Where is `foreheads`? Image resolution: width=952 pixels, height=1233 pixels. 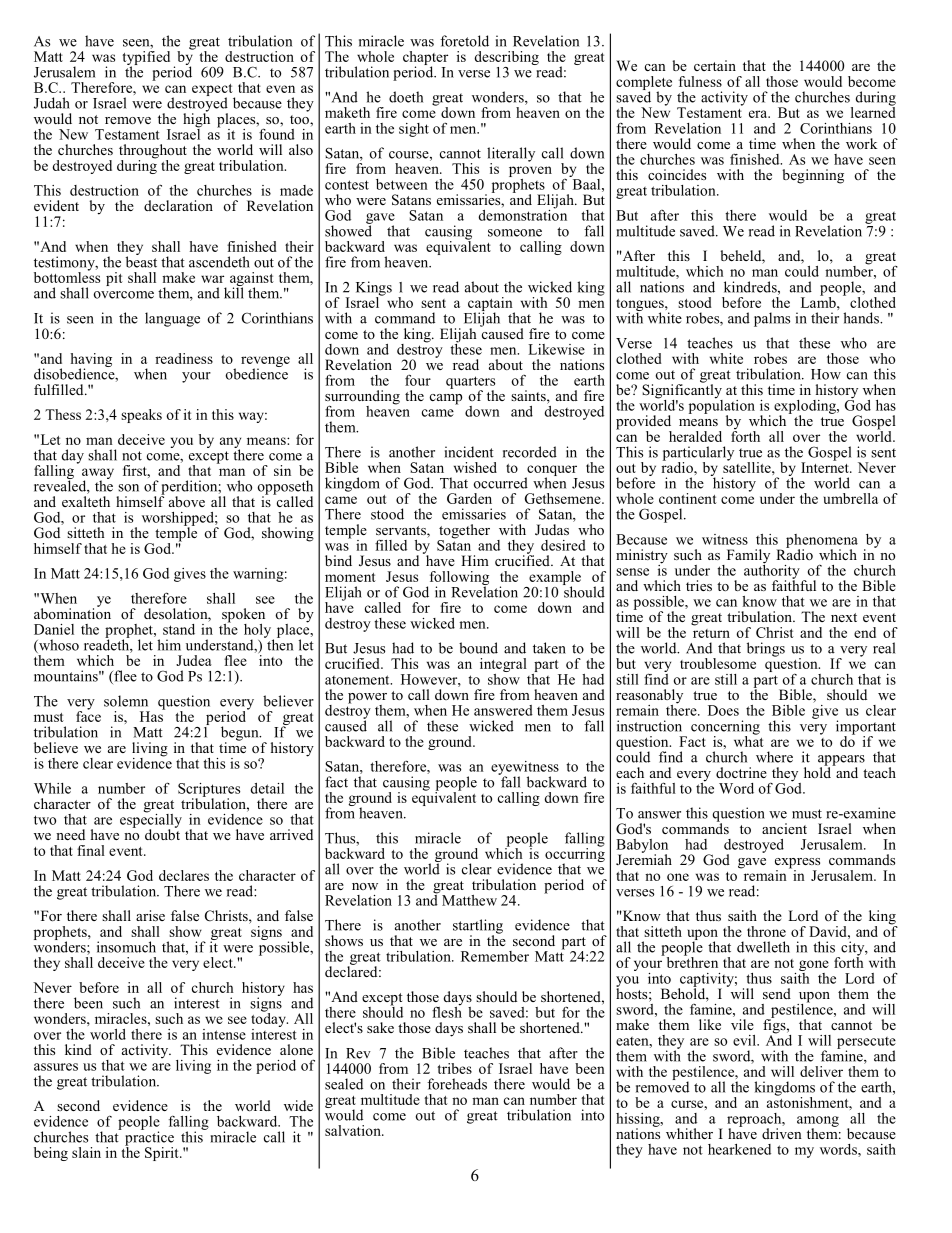
foreheads is located at coordinates (457, 1084).
